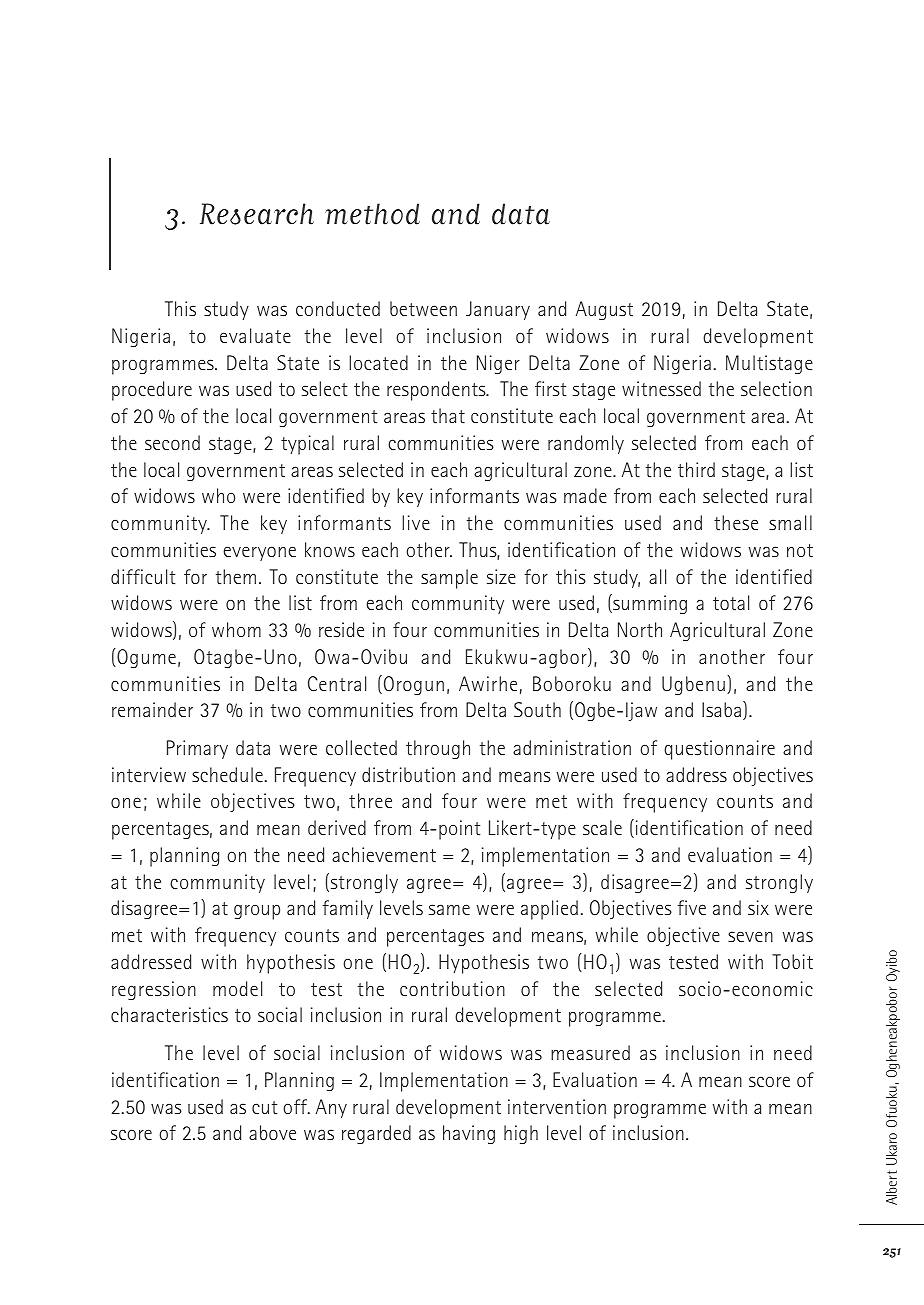 This screenshot has height=1305, width=924. I want to click on Research, so click(257, 214).
